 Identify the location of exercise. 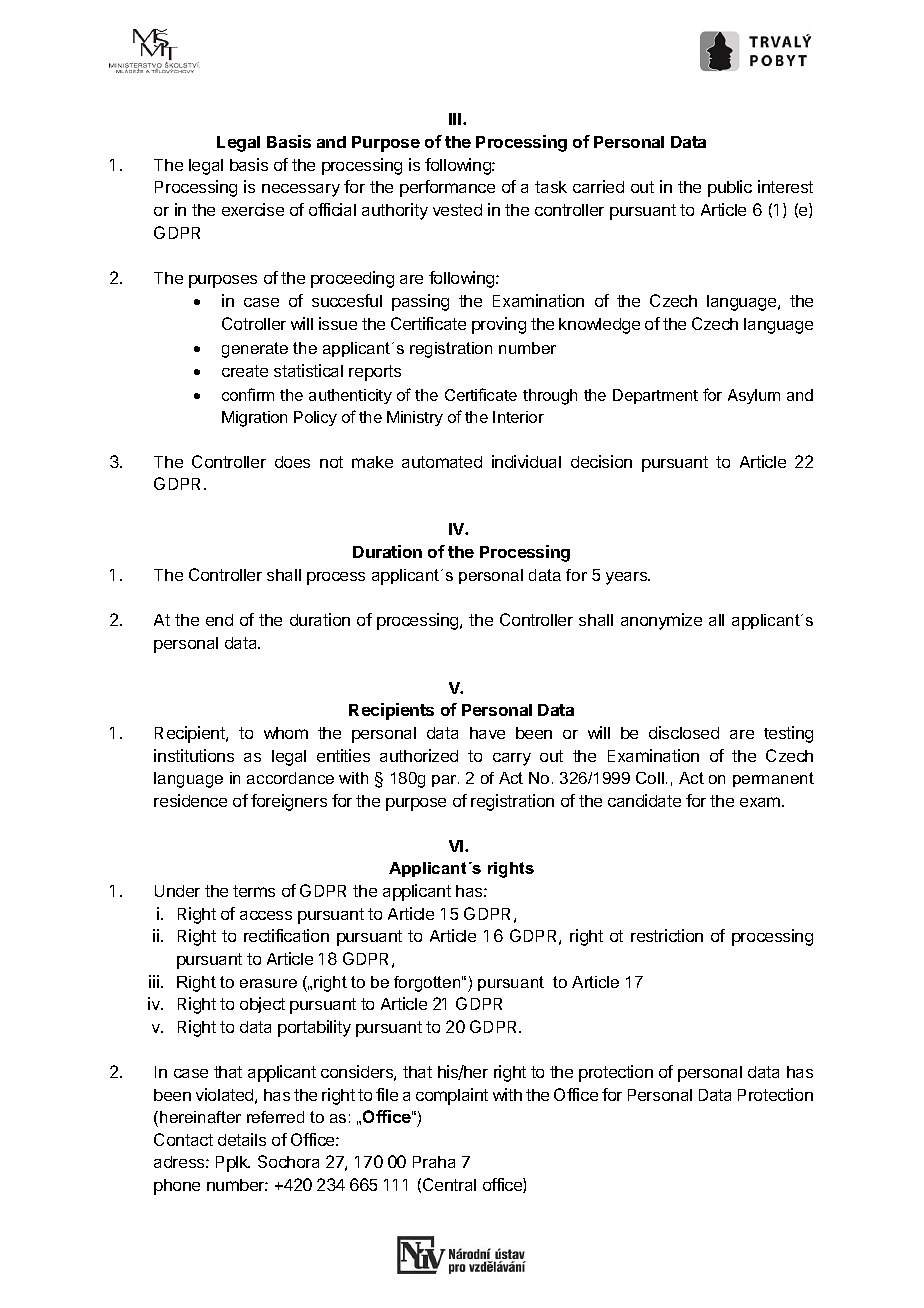
(253, 209).
